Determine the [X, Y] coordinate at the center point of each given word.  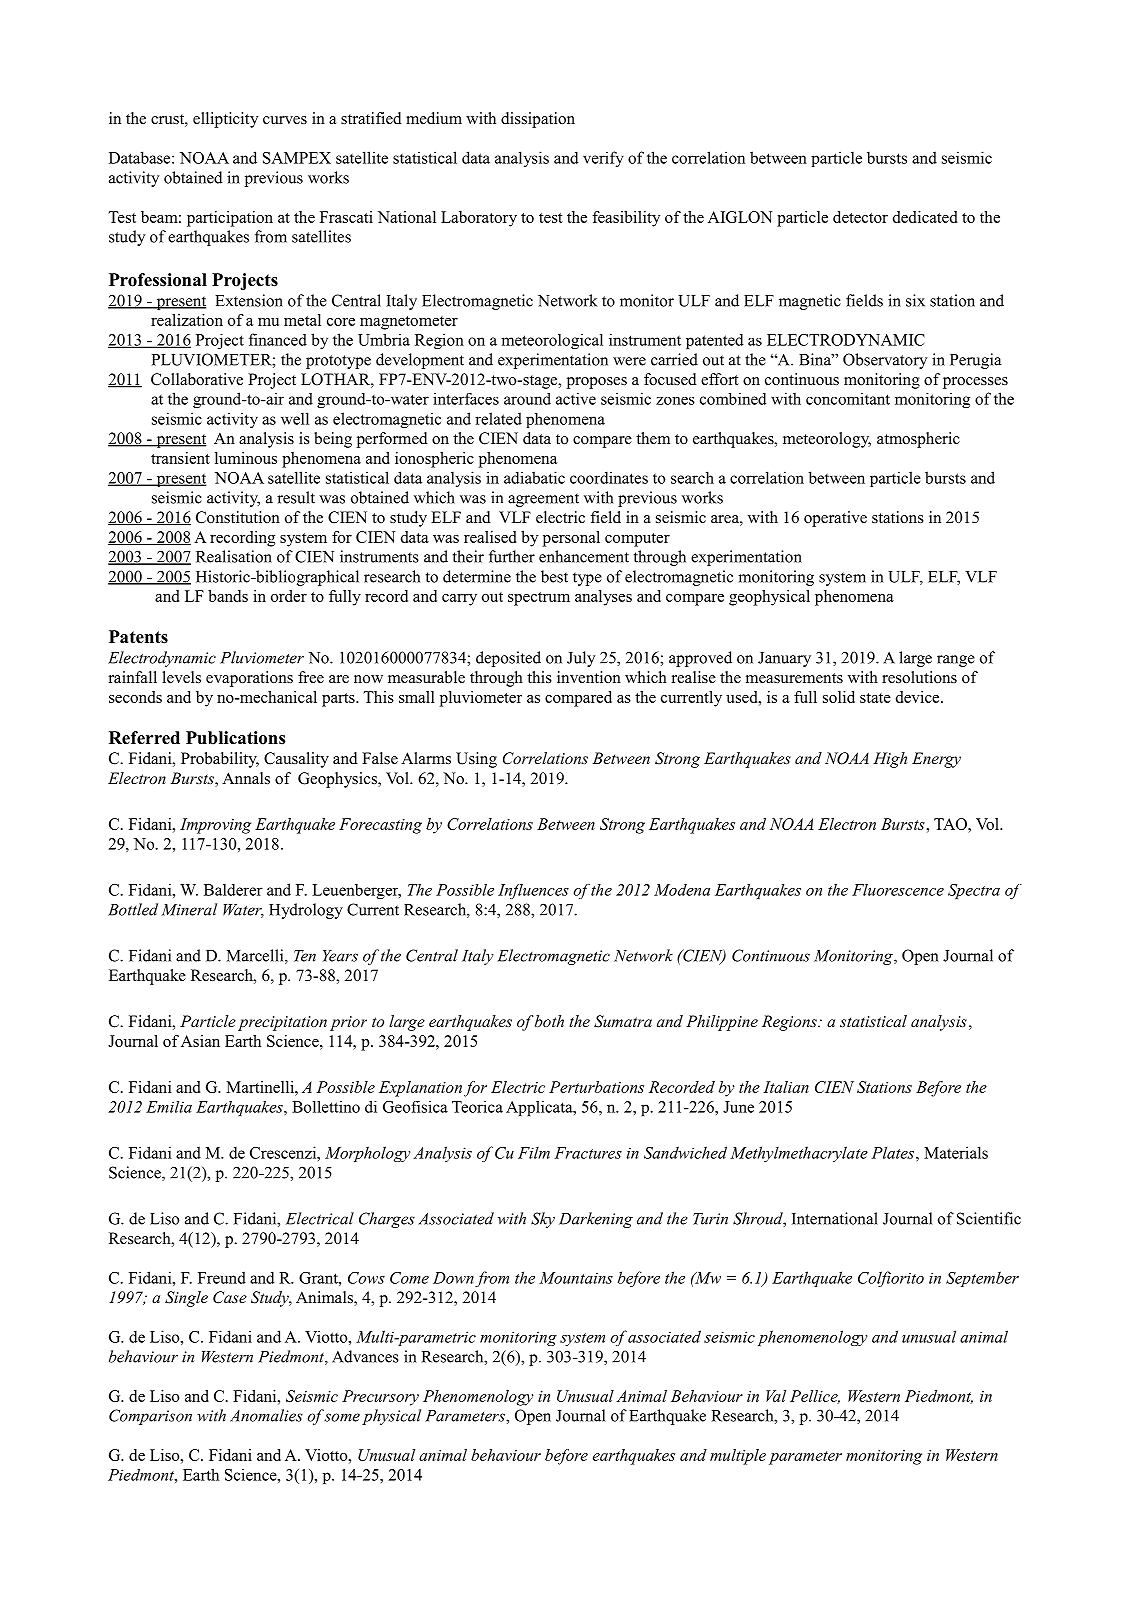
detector [860, 217]
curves [285, 120]
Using [476, 760]
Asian [200, 1041]
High [890, 760]
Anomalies [266, 1415]
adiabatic [534, 477]
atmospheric [918, 440]
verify [603, 159]
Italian [786, 1087]
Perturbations [596, 1087]
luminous [246, 458]
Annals [246, 778]
